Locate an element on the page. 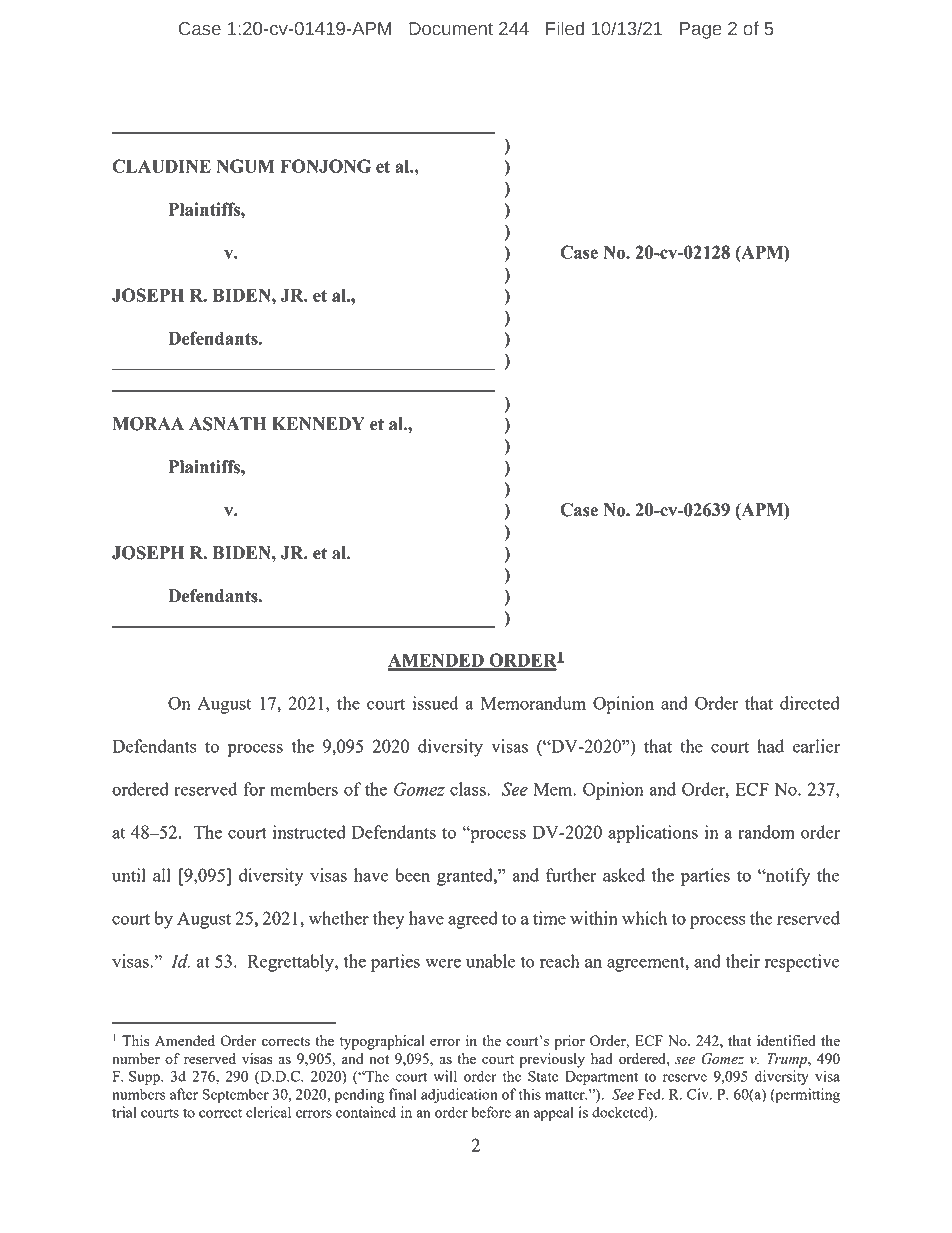 The height and width of the image is (1233, 952). KENNEDY is located at coordinates (318, 423).
